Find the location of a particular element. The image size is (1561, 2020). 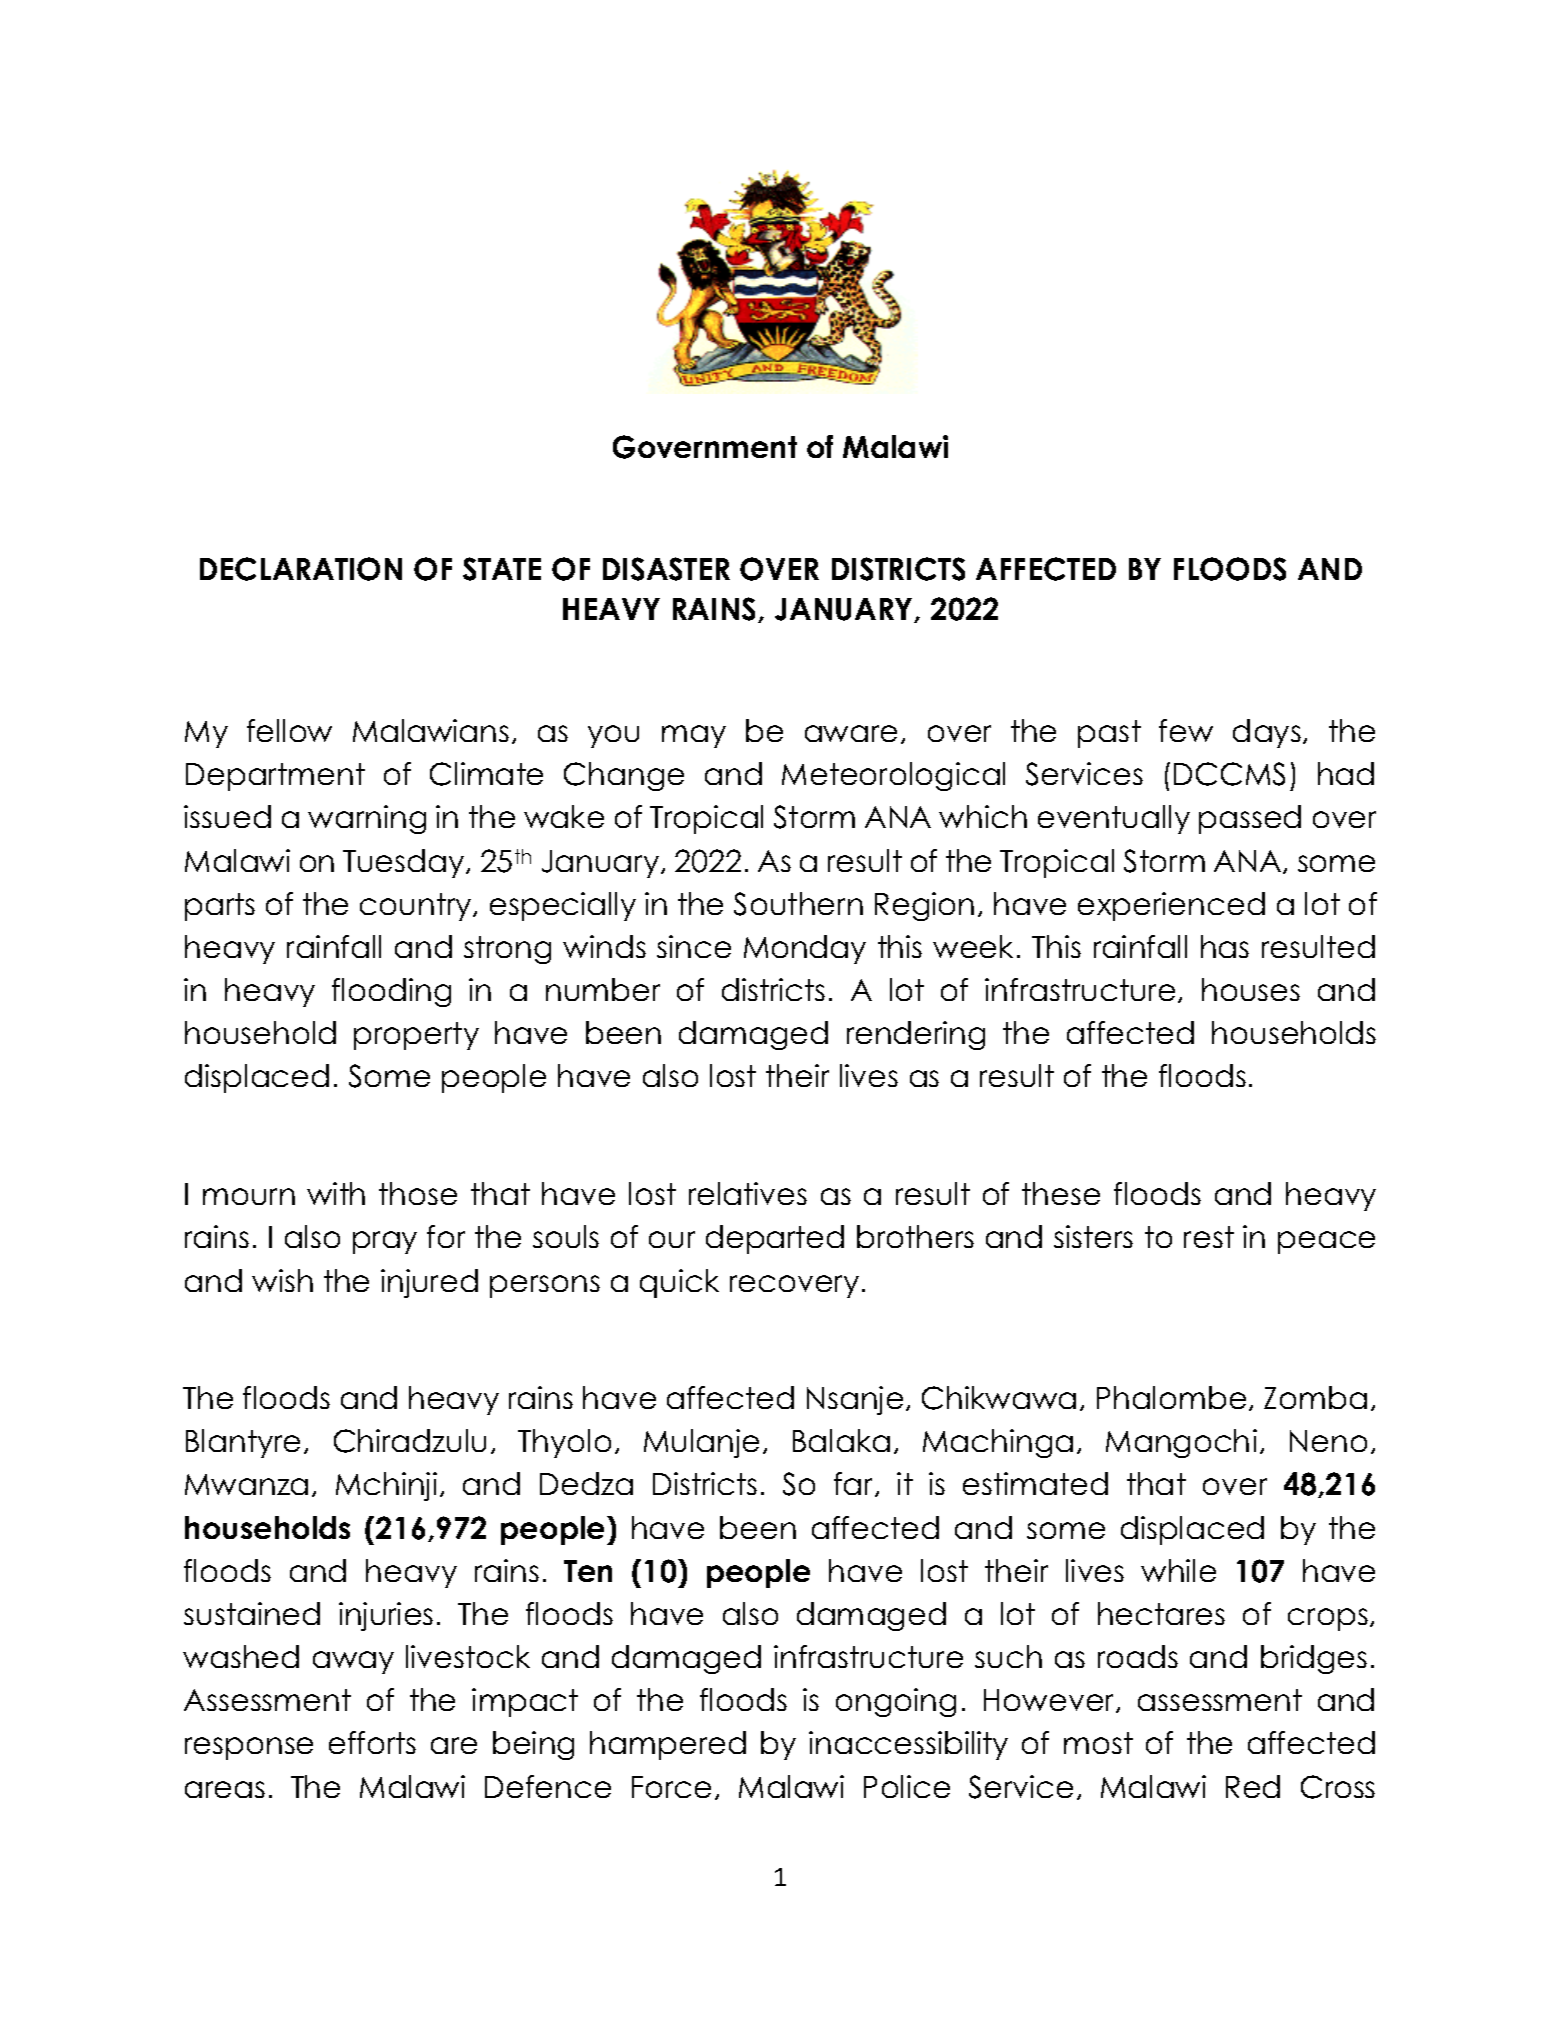

Southern is located at coordinates (798, 904).
